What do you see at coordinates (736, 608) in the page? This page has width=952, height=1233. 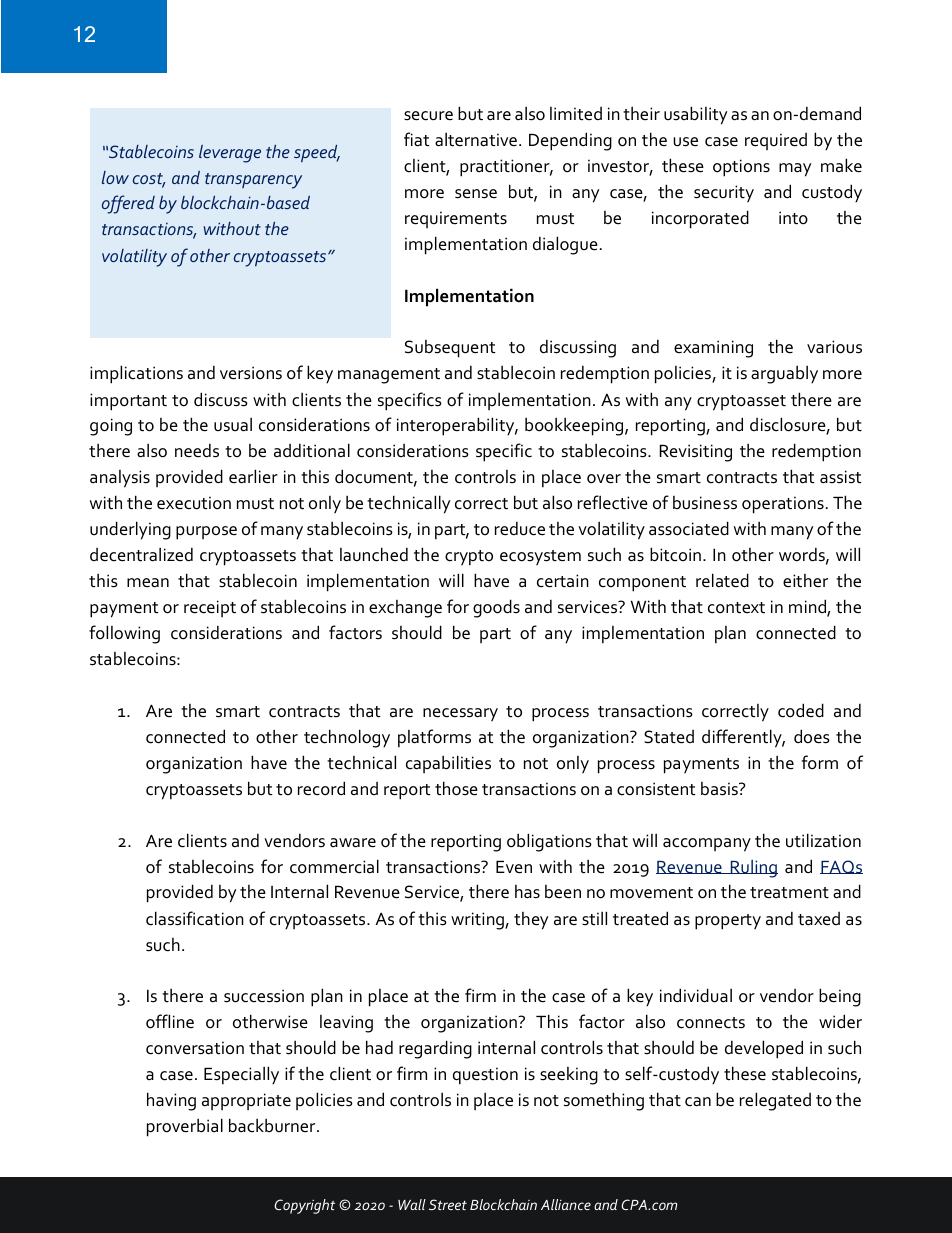 I see `context` at bounding box center [736, 608].
